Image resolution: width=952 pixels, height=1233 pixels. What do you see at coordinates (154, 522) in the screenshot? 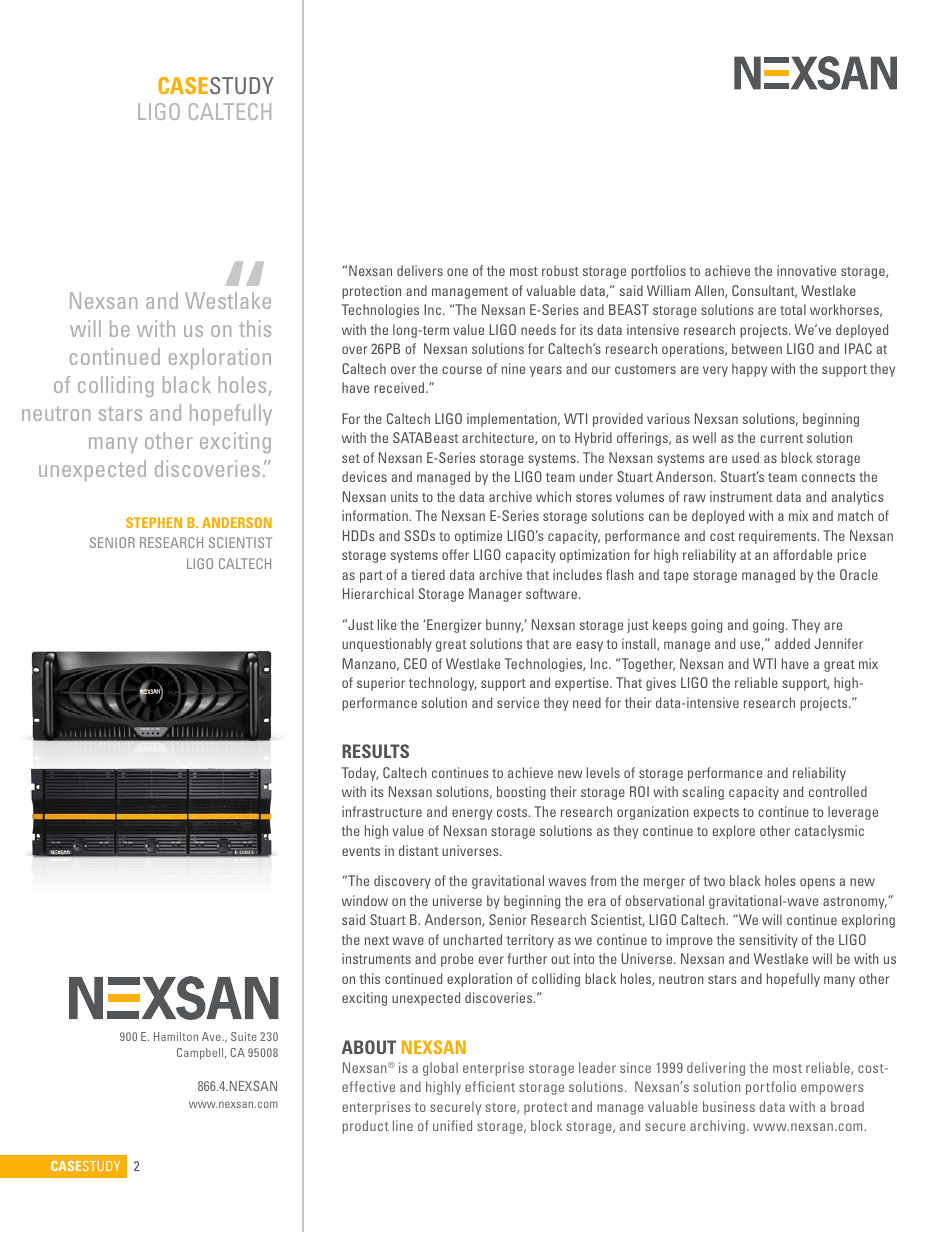
I see `STEPHEN` at bounding box center [154, 522].
